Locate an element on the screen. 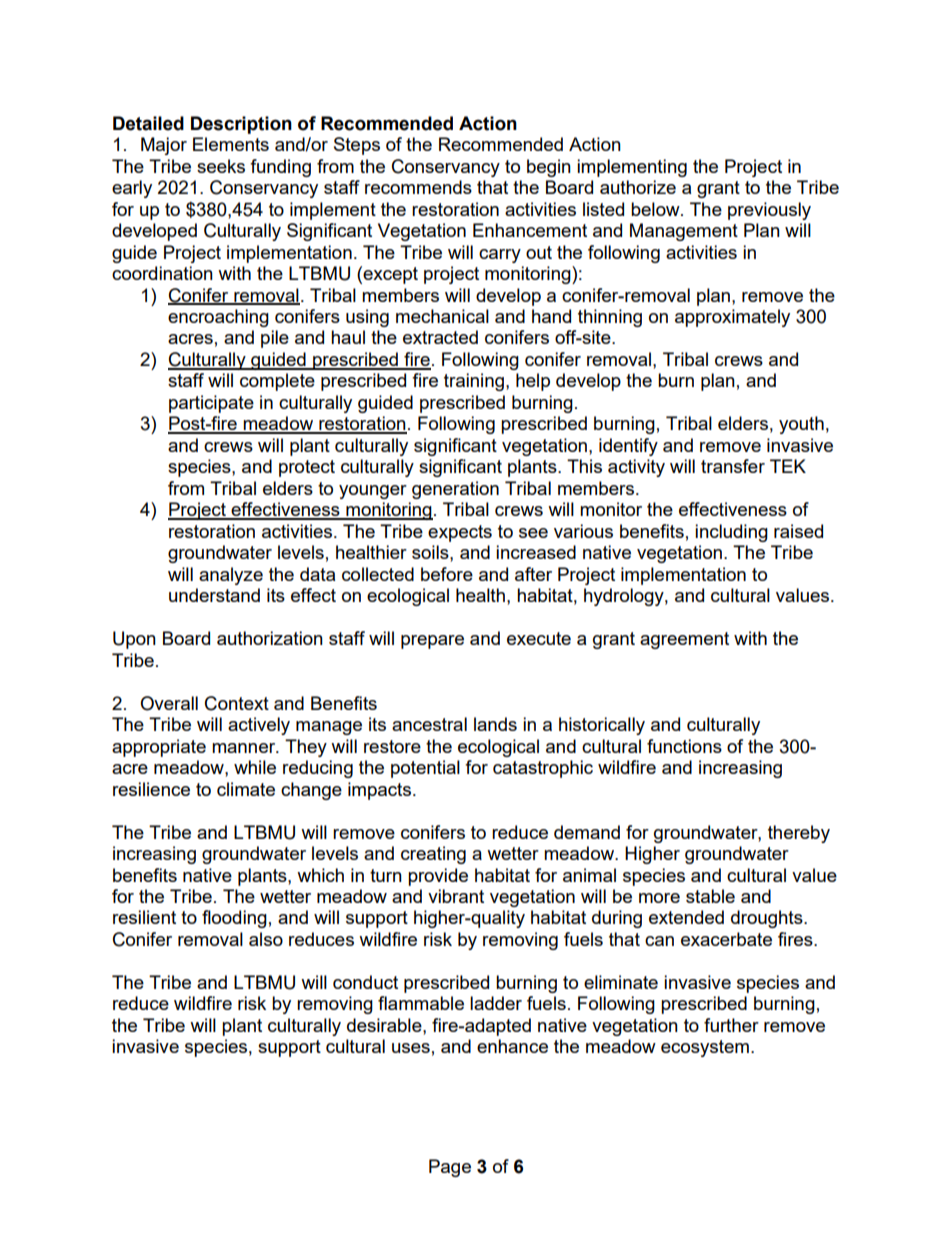 This screenshot has width=952, height=1233. seeks is located at coordinates (221, 166).
